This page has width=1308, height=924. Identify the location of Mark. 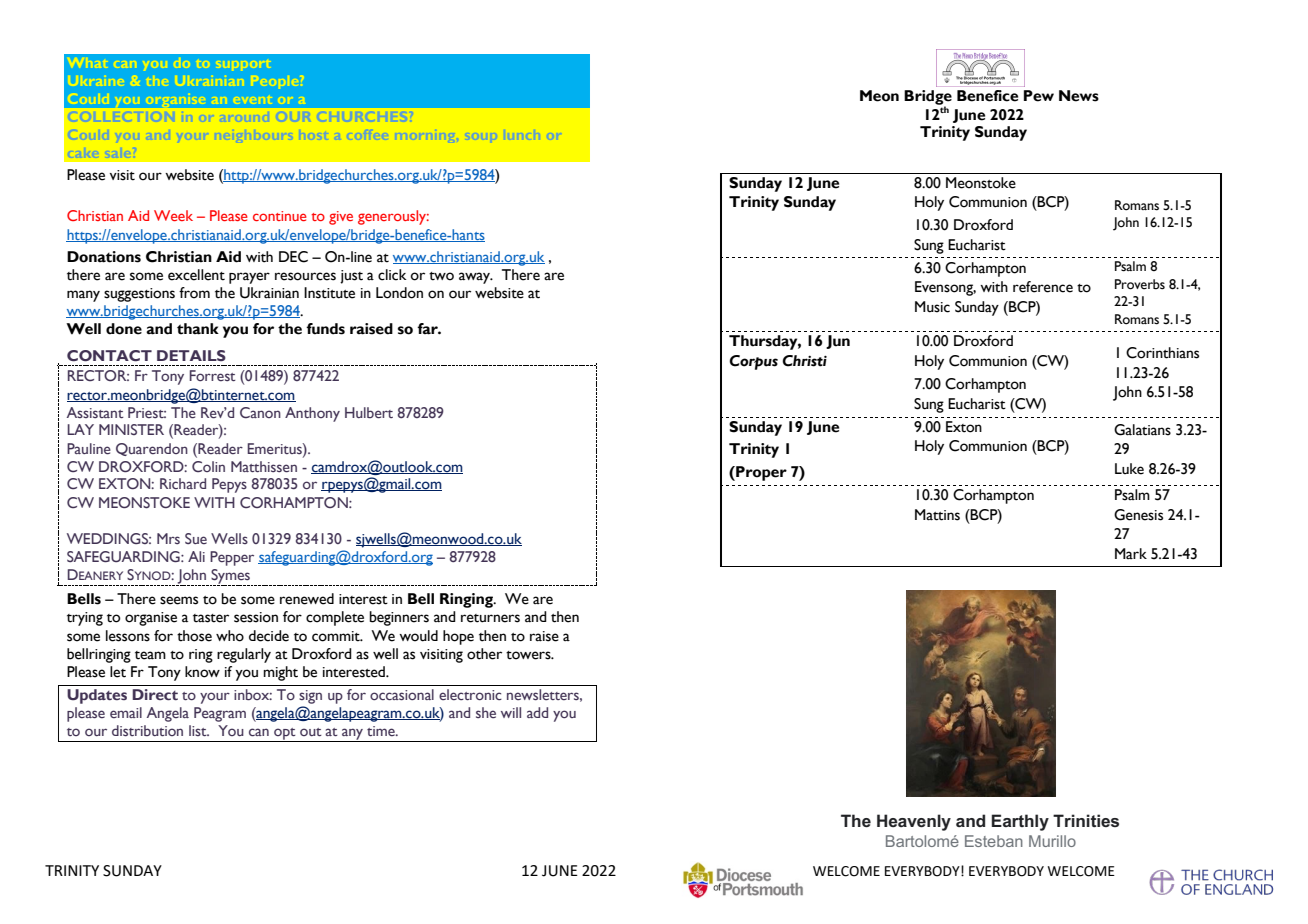
(1131, 553).
